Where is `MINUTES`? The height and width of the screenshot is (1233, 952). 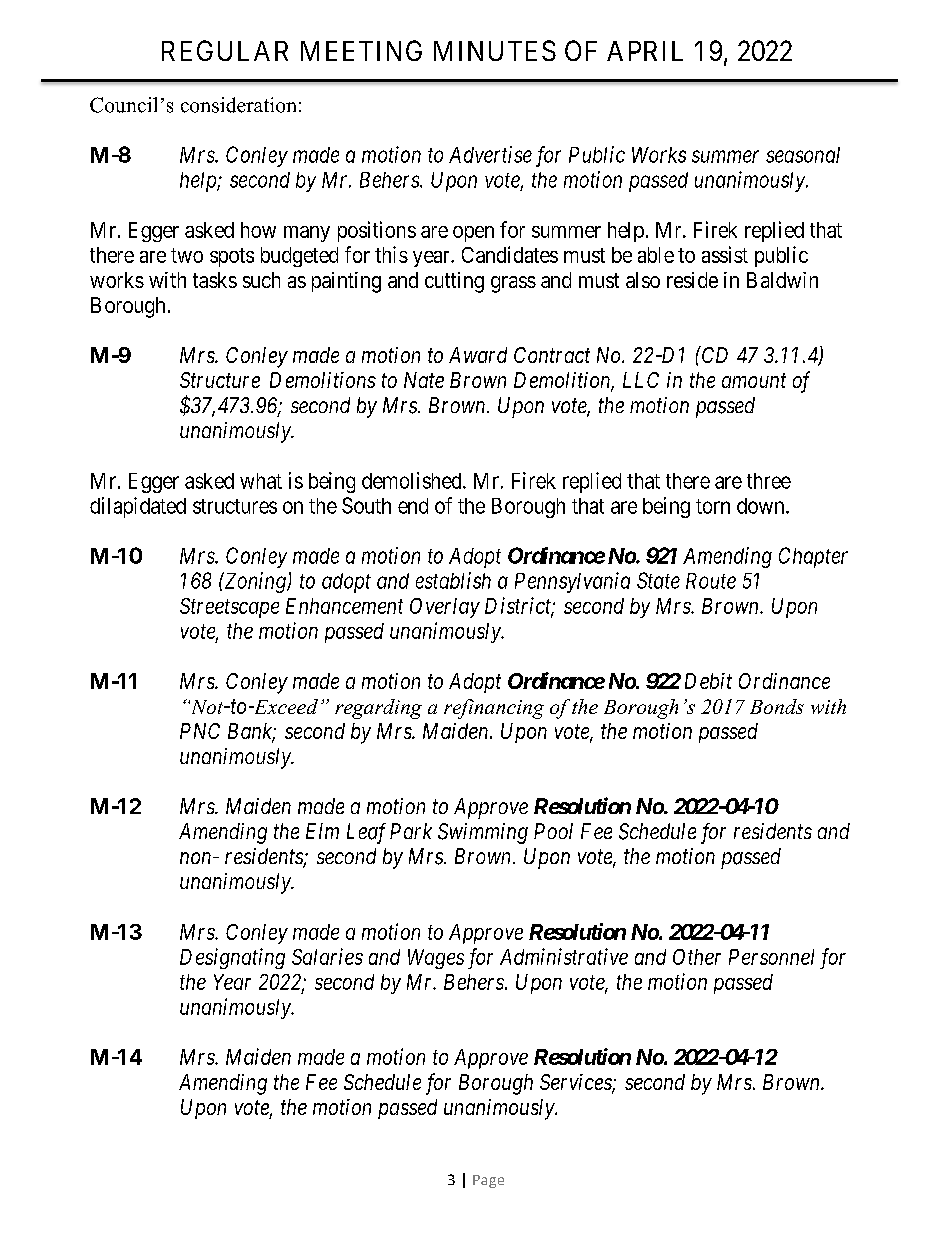
MINUTES is located at coordinates (495, 50).
